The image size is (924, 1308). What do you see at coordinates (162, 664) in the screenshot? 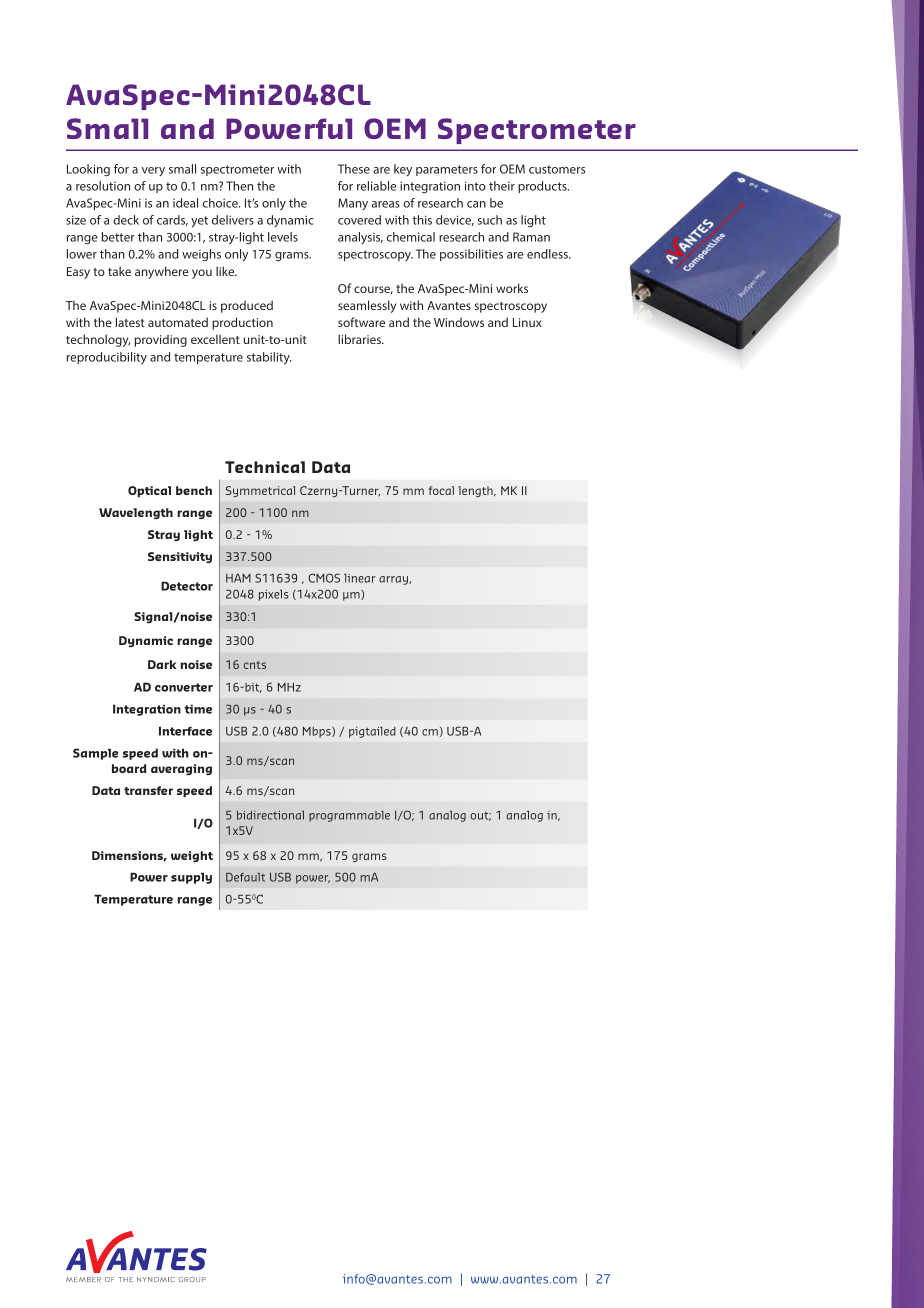
I see `Dark` at bounding box center [162, 664].
